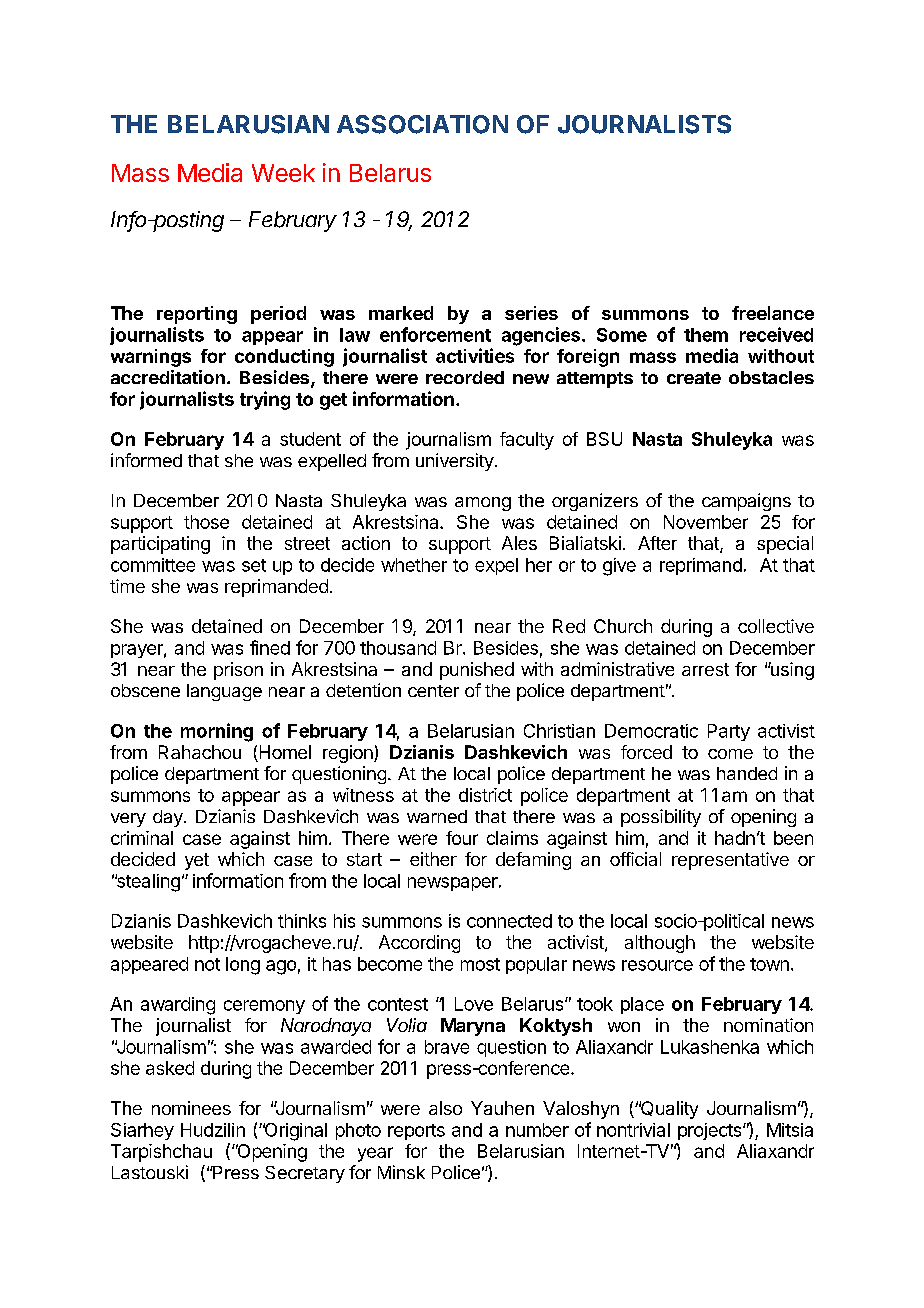 This page has width=924, height=1308. I want to click on recorded, so click(465, 377).
